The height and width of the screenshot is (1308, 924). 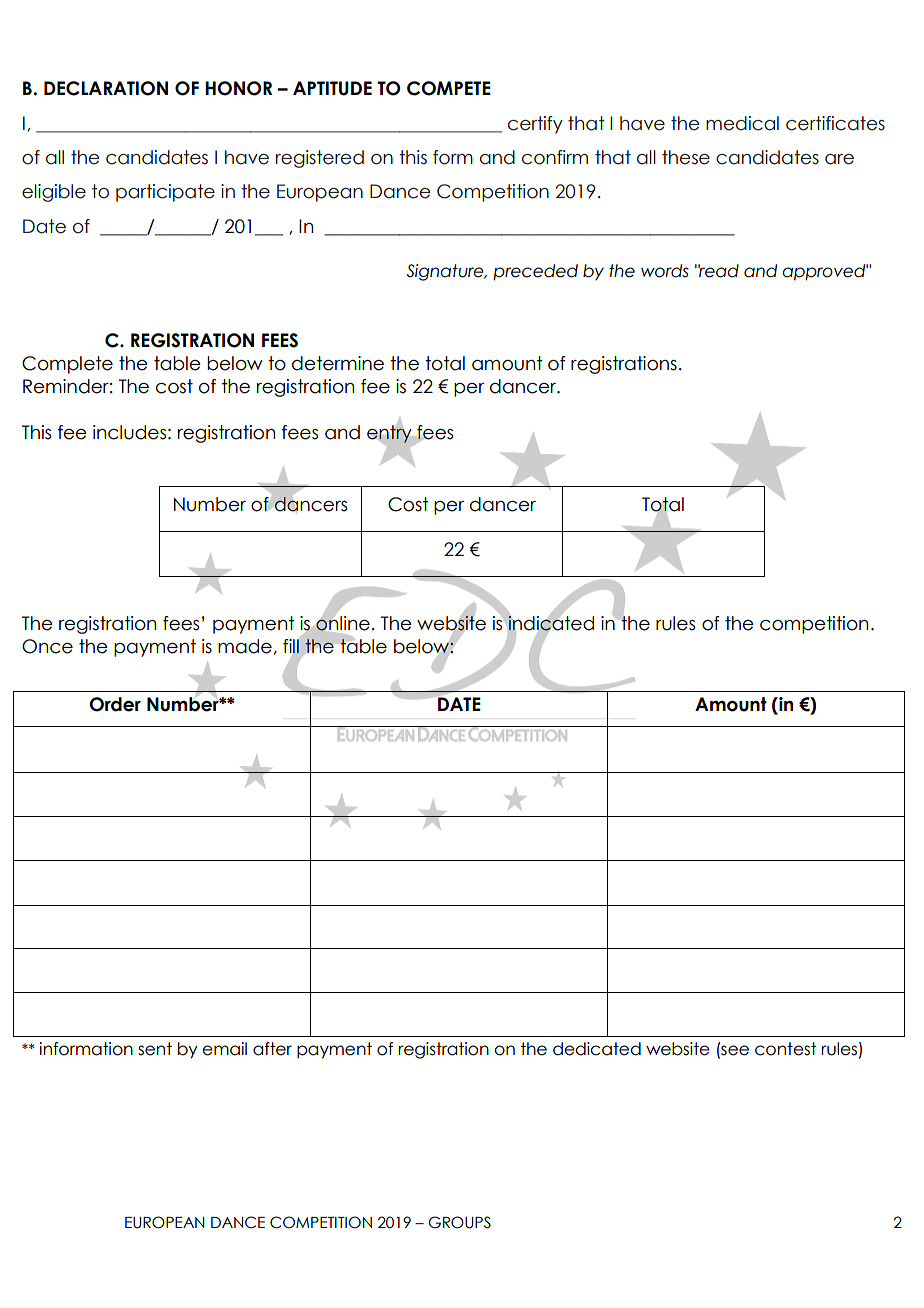 What do you see at coordinates (106, 88) in the screenshot?
I see `DECLARATION` at bounding box center [106, 88].
